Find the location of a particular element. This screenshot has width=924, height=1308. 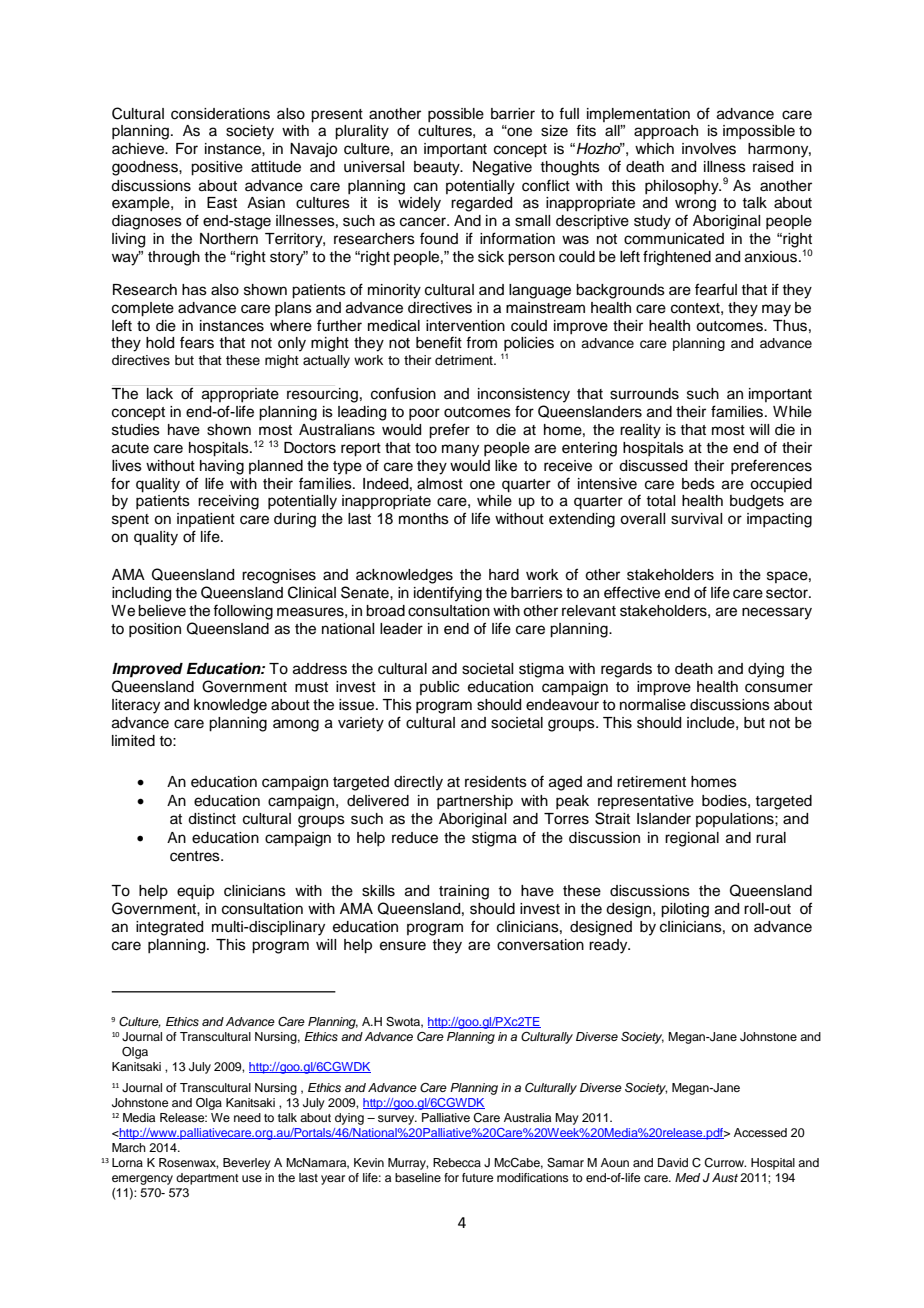

necessary is located at coordinates (777, 613).
